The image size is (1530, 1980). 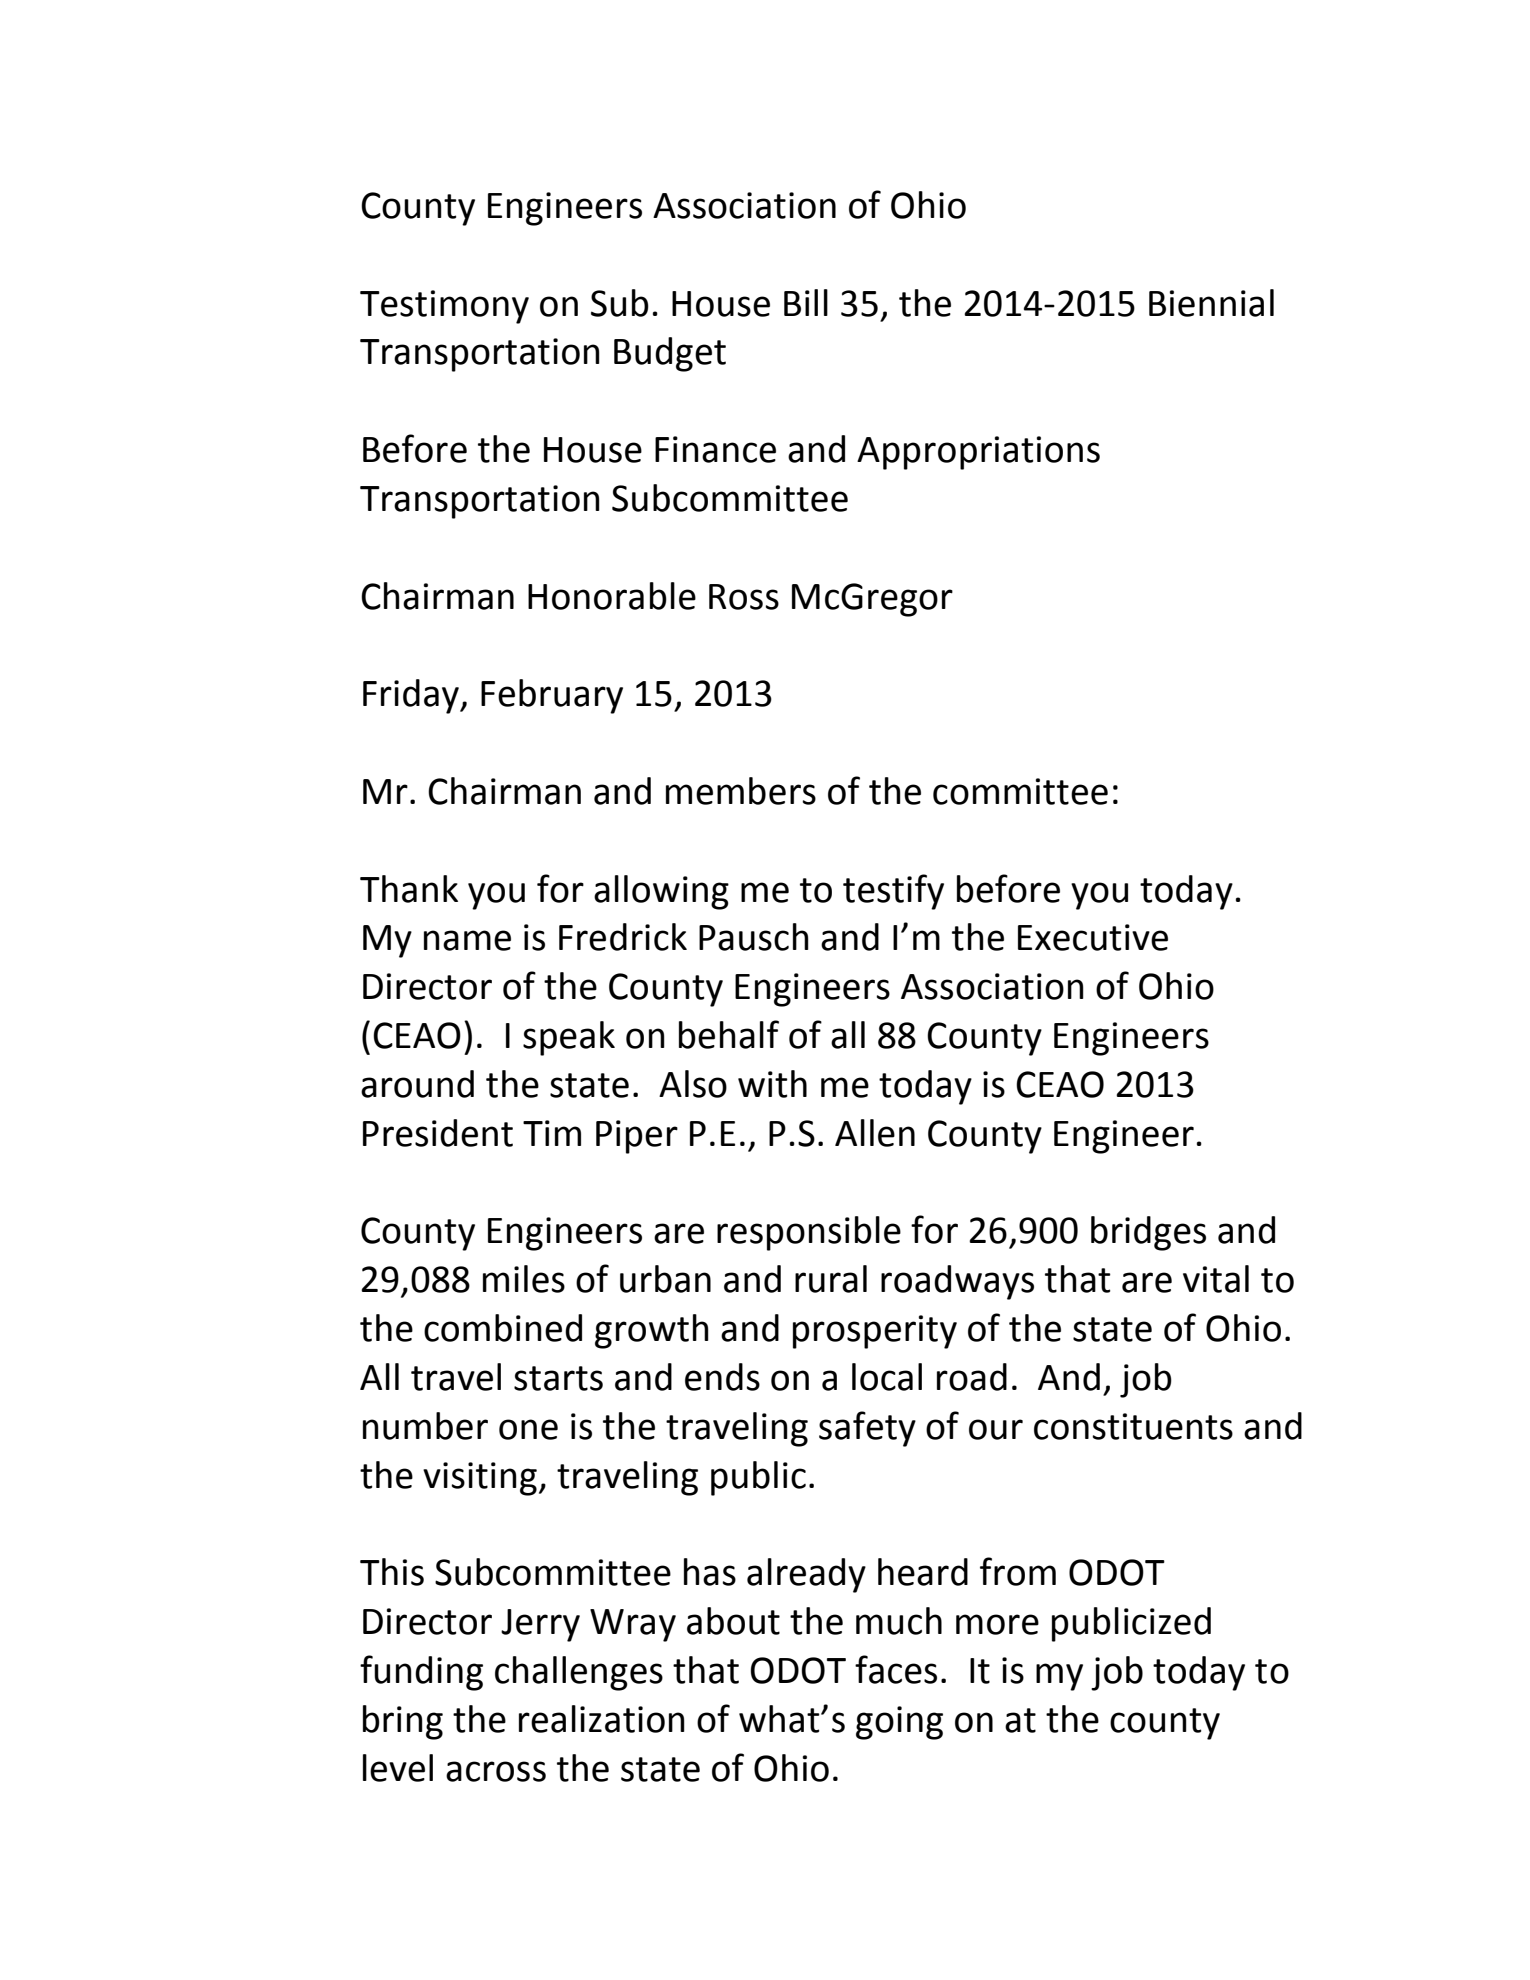 What do you see at coordinates (893, 892) in the screenshot?
I see `testify` at bounding box center [893, 892].
